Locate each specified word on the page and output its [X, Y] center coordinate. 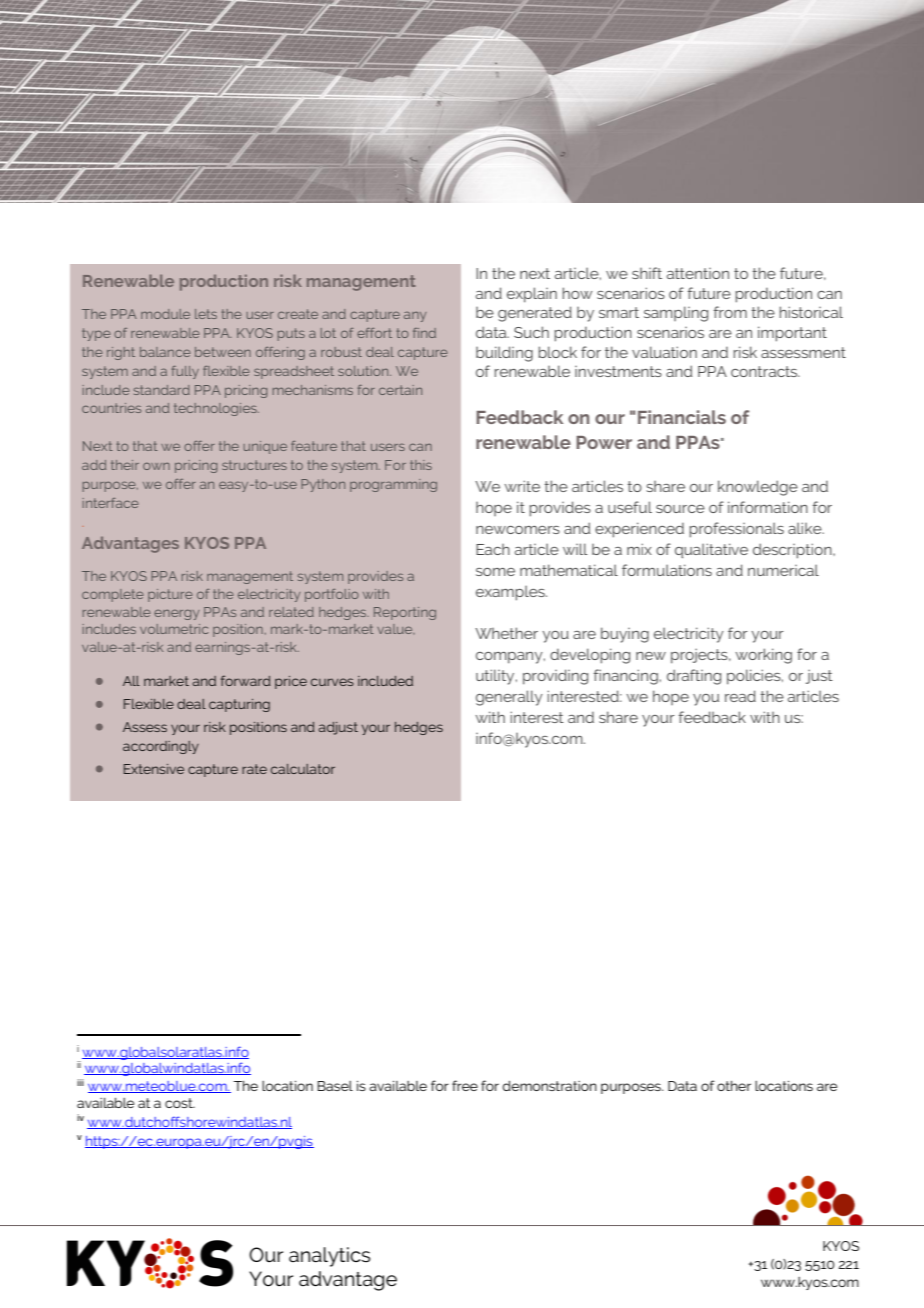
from [730, 312]
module [165, 314]
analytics [329, 1257]
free [465, 1085]
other [734, 1086]
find [424, 333]
